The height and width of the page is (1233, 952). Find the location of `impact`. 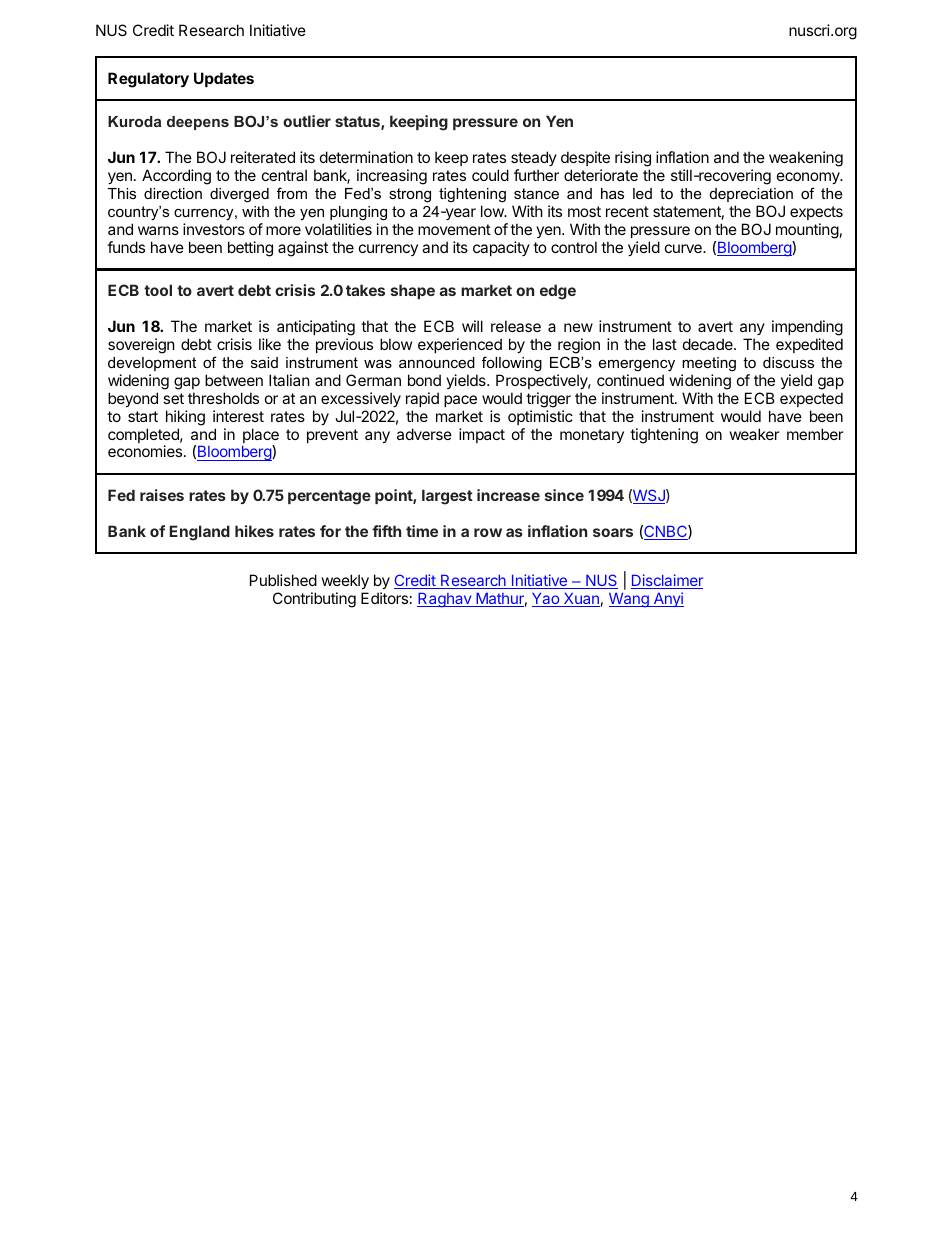

impact is located at coordinates (482, 435).
